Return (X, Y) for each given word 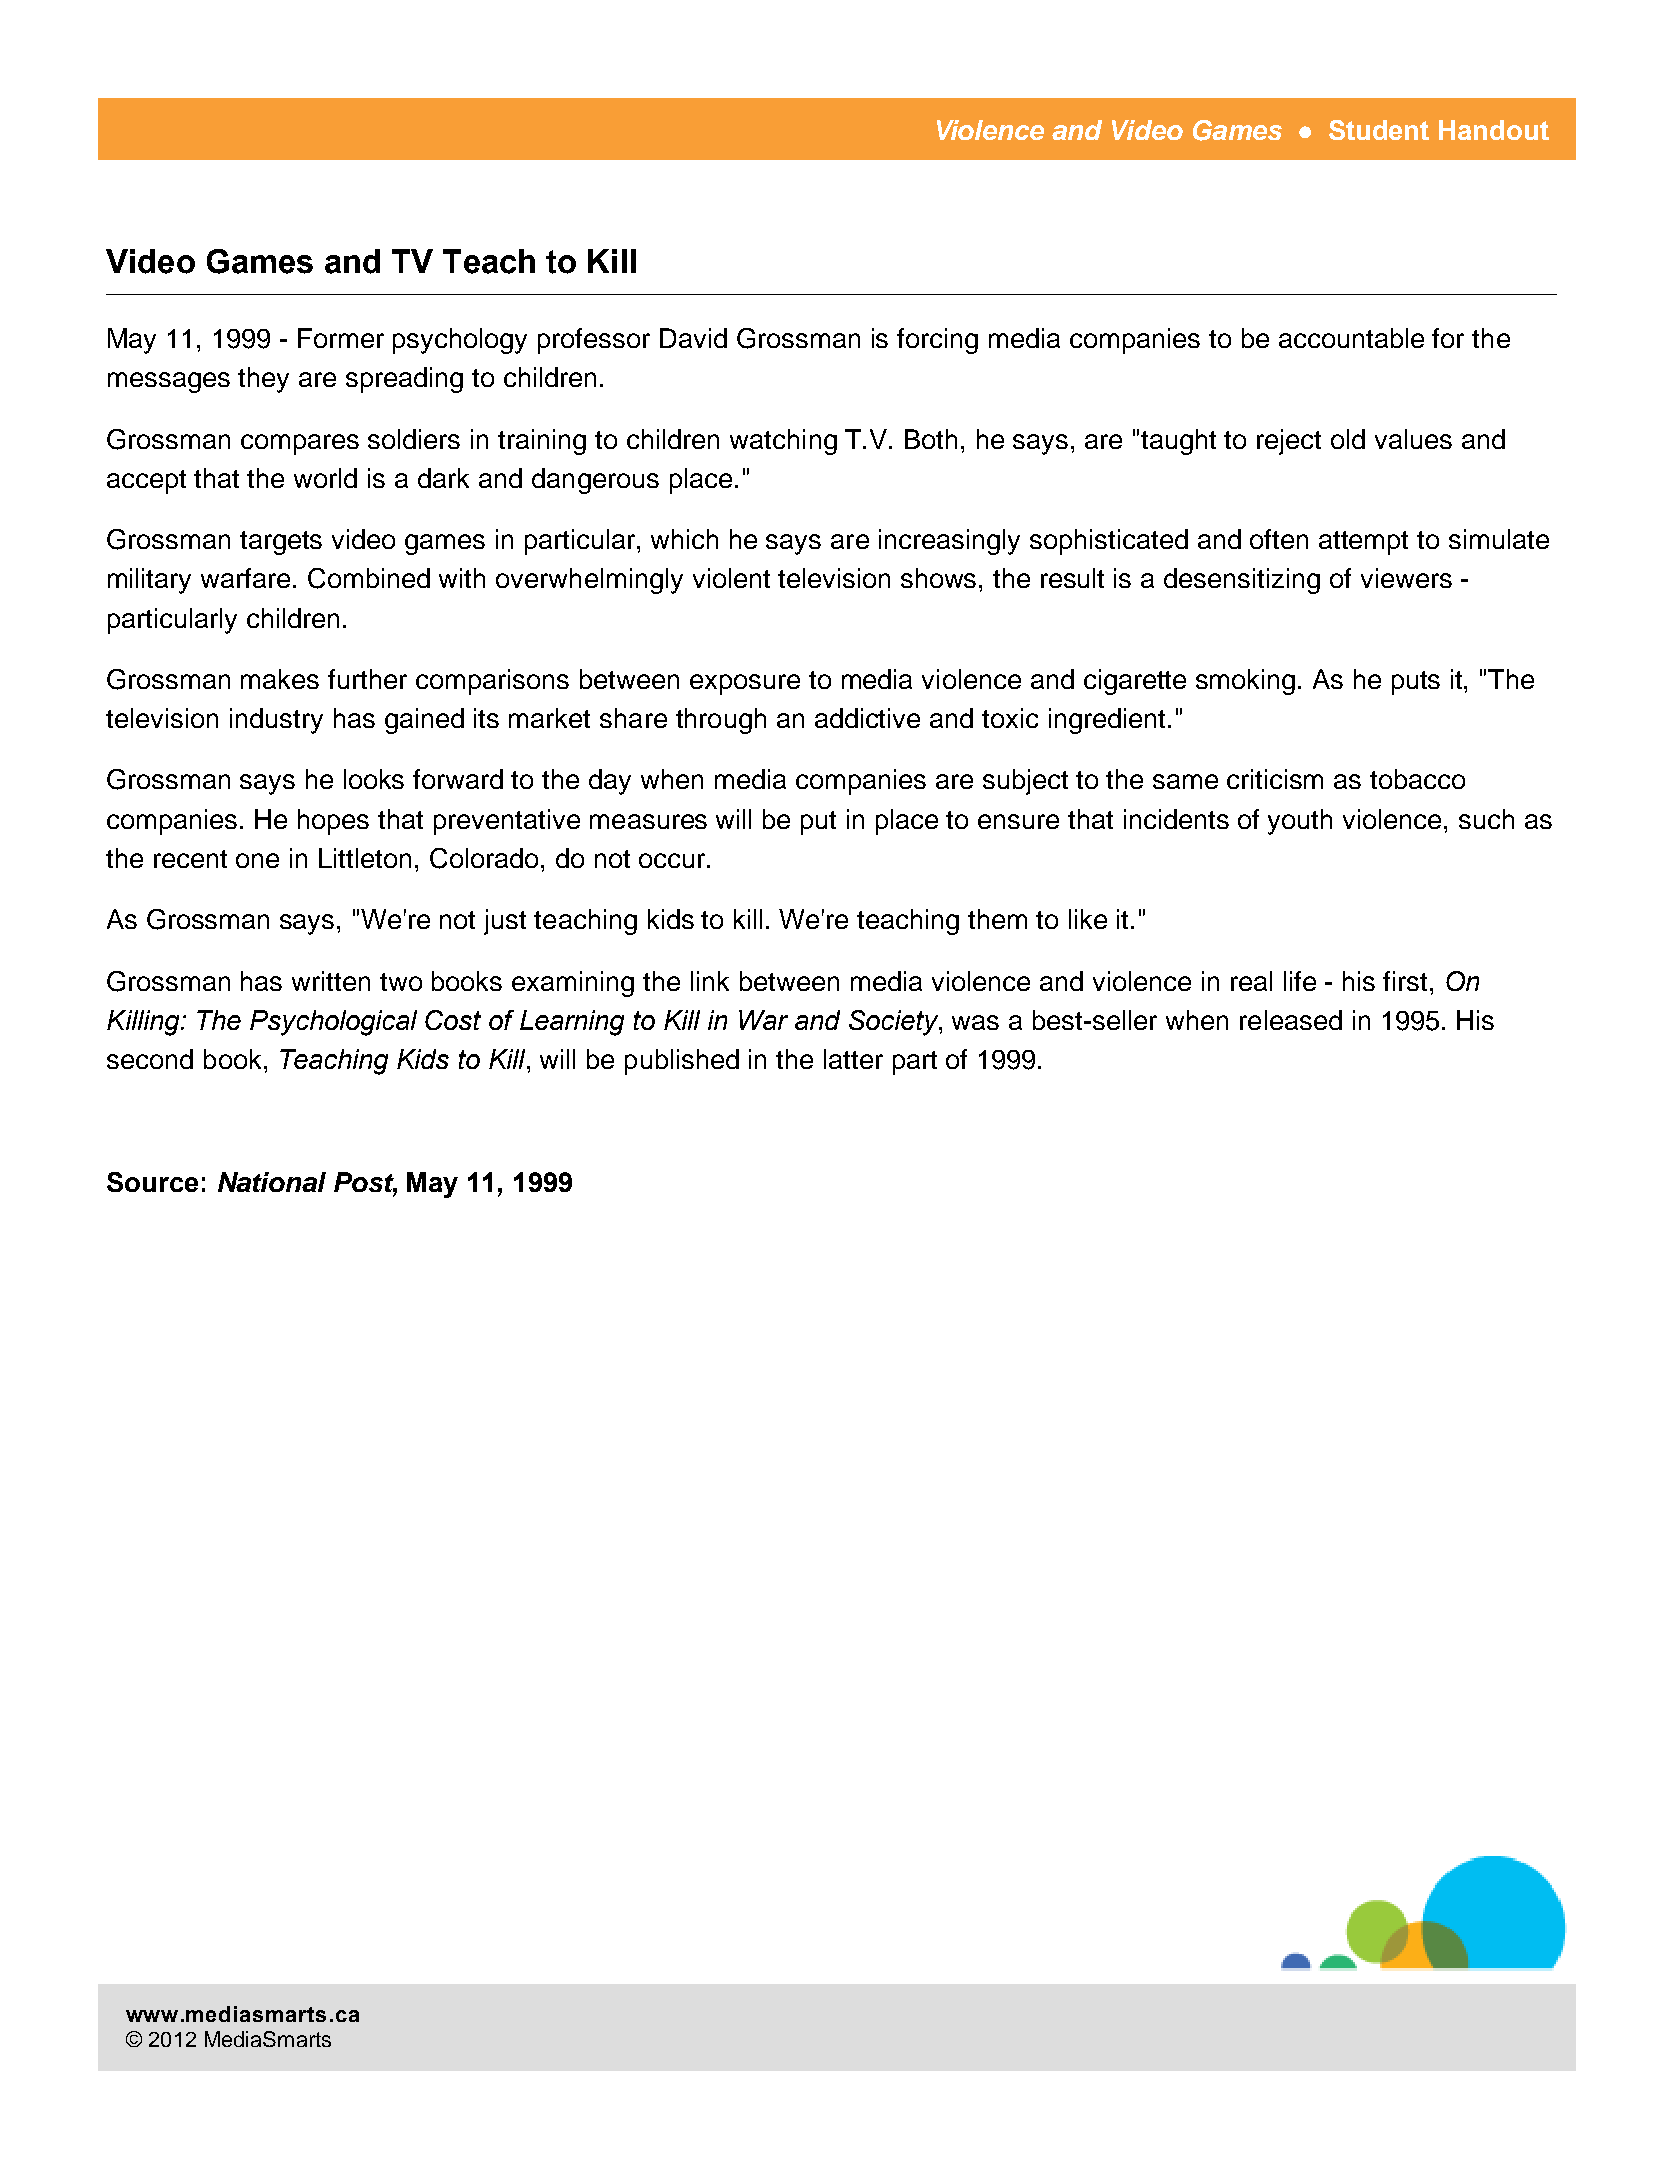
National (272, 1182)
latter (853, 1059)
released (1291, 1020)
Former (341, 338)
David (693, 338)
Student (1379, 130)
